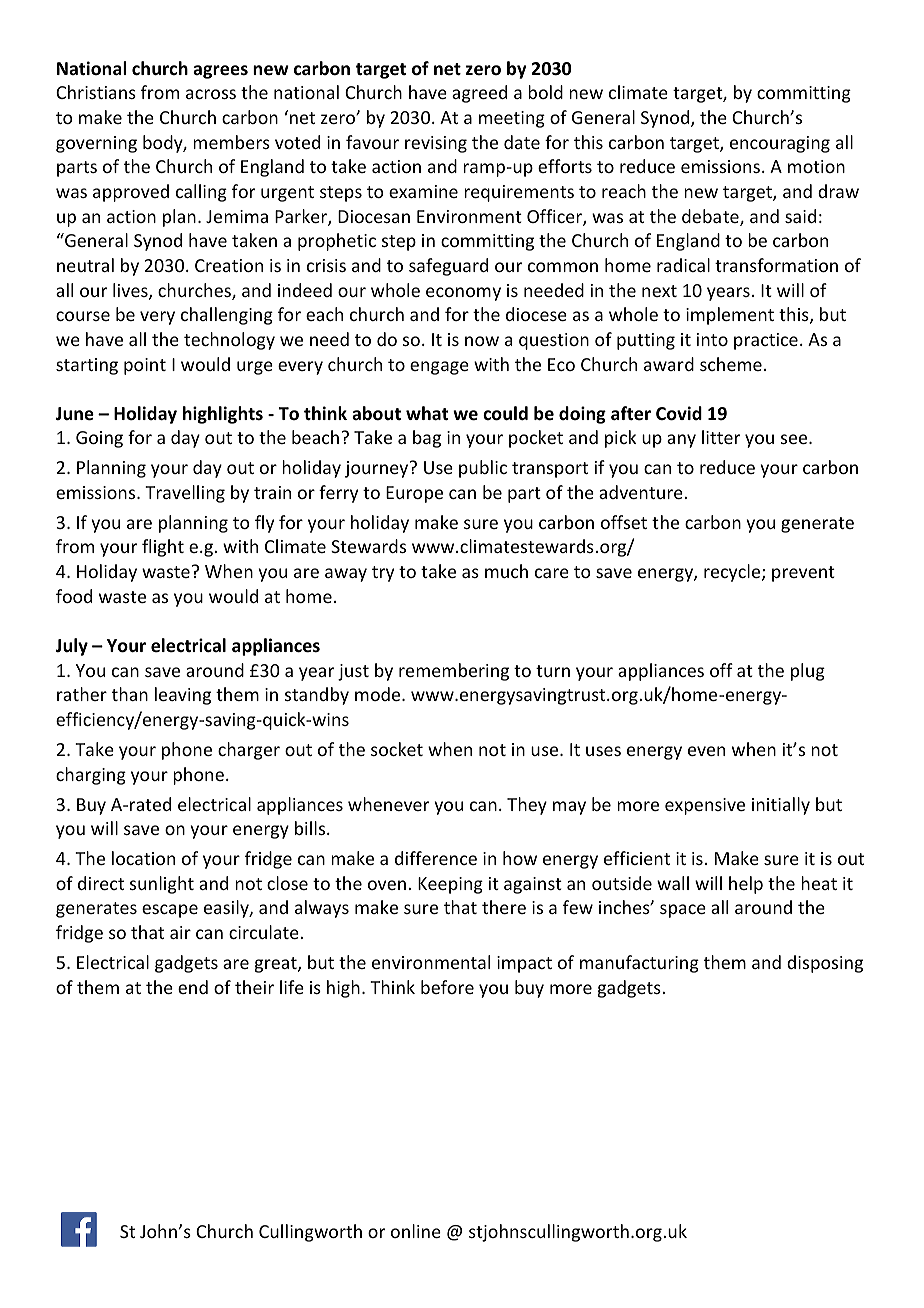 The width and height of the screenshot is (924, 1308). I want to click on point, so click(145, 366).
